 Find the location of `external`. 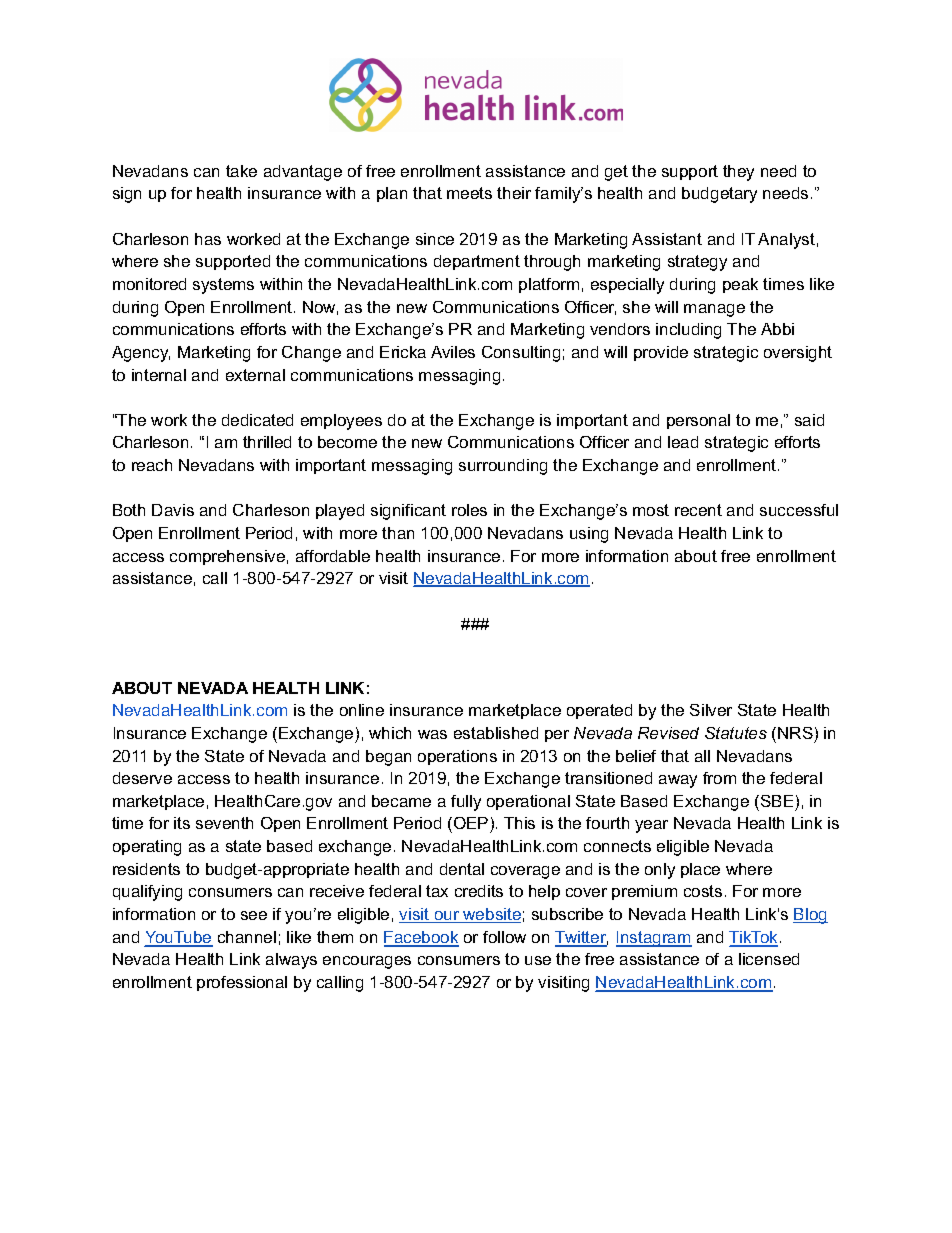

external is located at coordinates (255, 375).
